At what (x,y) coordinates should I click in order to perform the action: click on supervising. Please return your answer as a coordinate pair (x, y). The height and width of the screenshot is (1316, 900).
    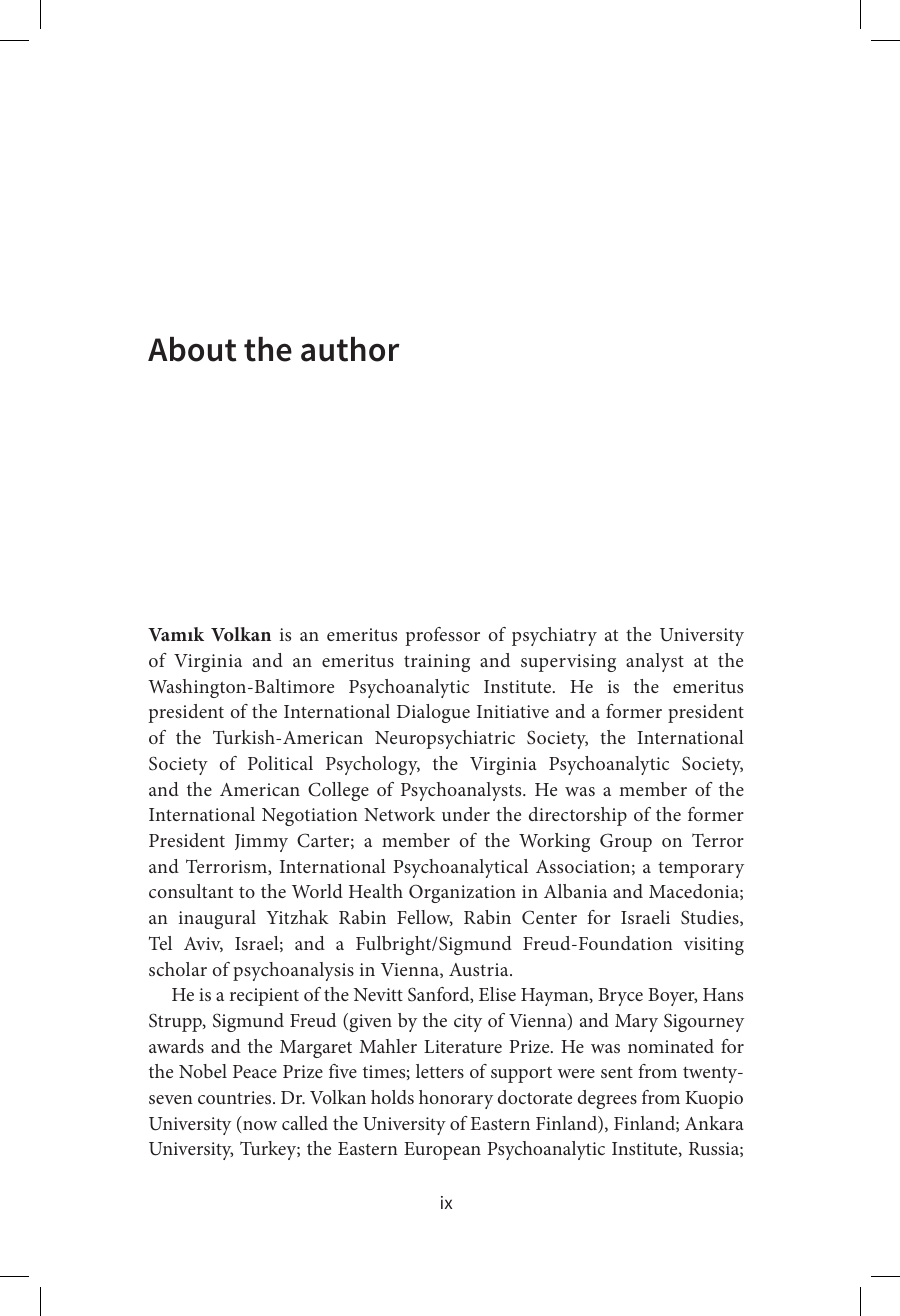
    Looking at the image, I should click on (568, 663).
